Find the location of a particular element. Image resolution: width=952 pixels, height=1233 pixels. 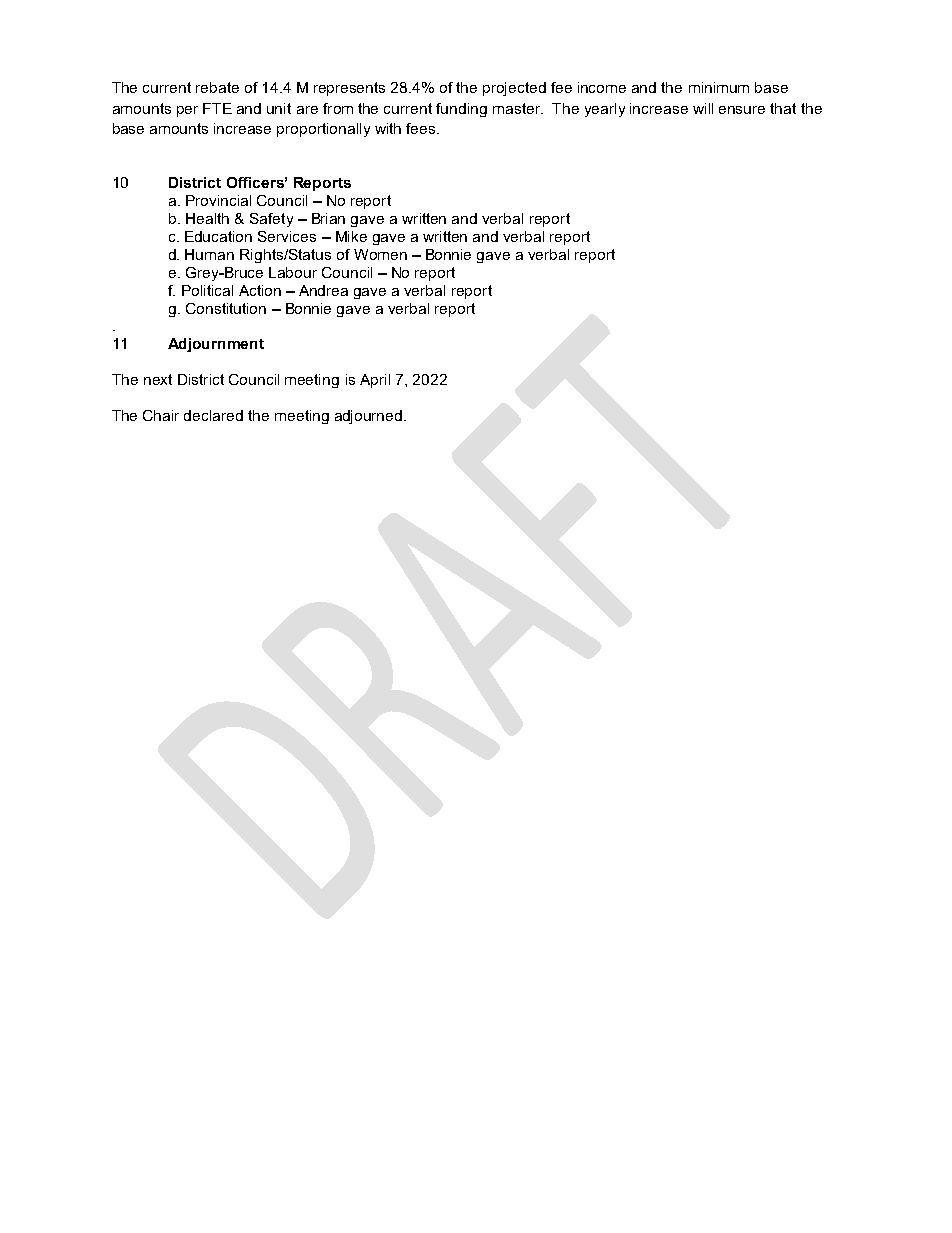

rebate is located at coordinates (217, 87).
